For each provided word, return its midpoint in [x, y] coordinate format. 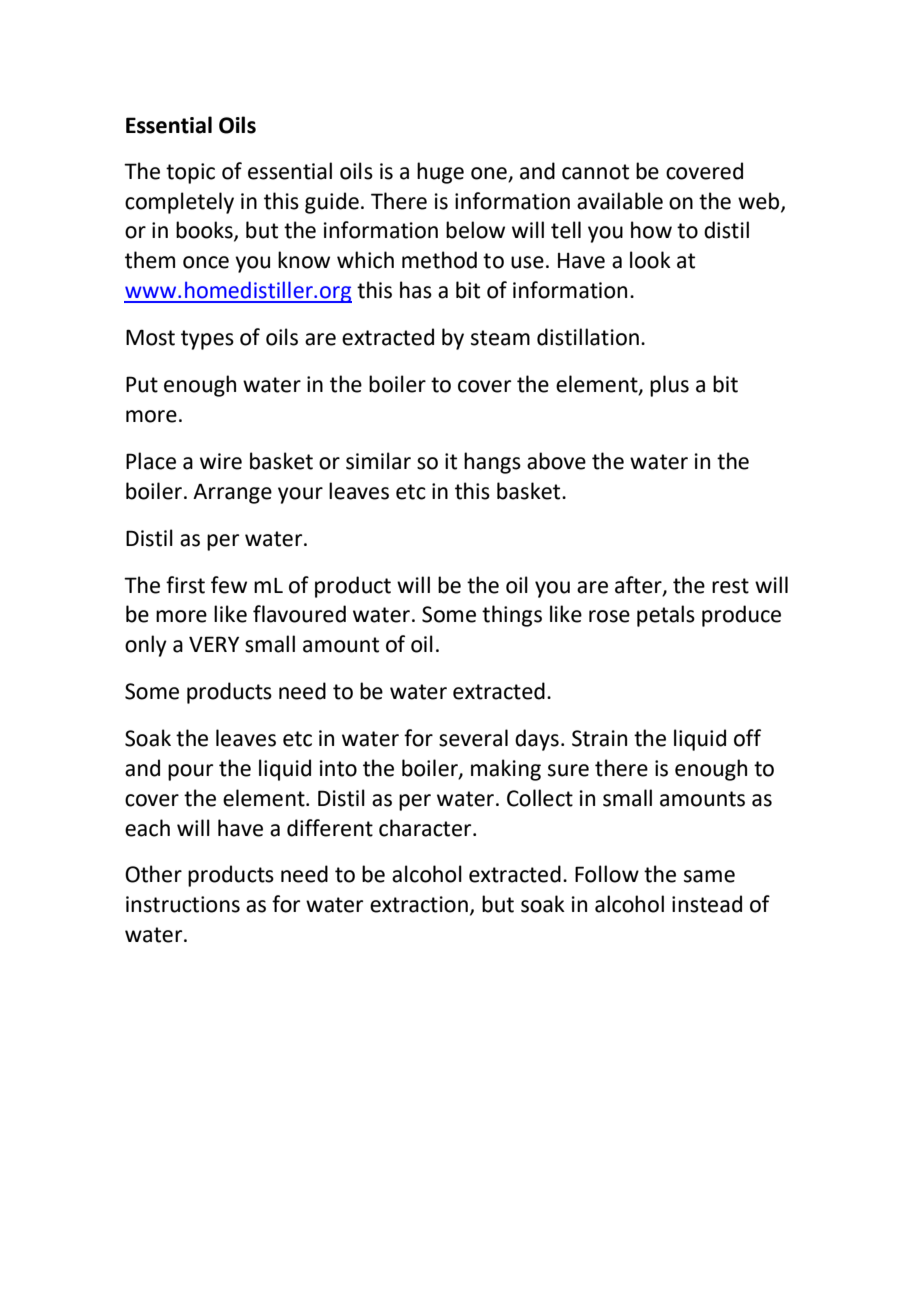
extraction [419, 904]
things [512, 616]
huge [440, 173]
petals [666, 616]
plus [669, 386]
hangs [492, 463]
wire [221, 461]
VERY [214, 644]
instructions [183, 904]
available [620, 201]
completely [179, 203]
